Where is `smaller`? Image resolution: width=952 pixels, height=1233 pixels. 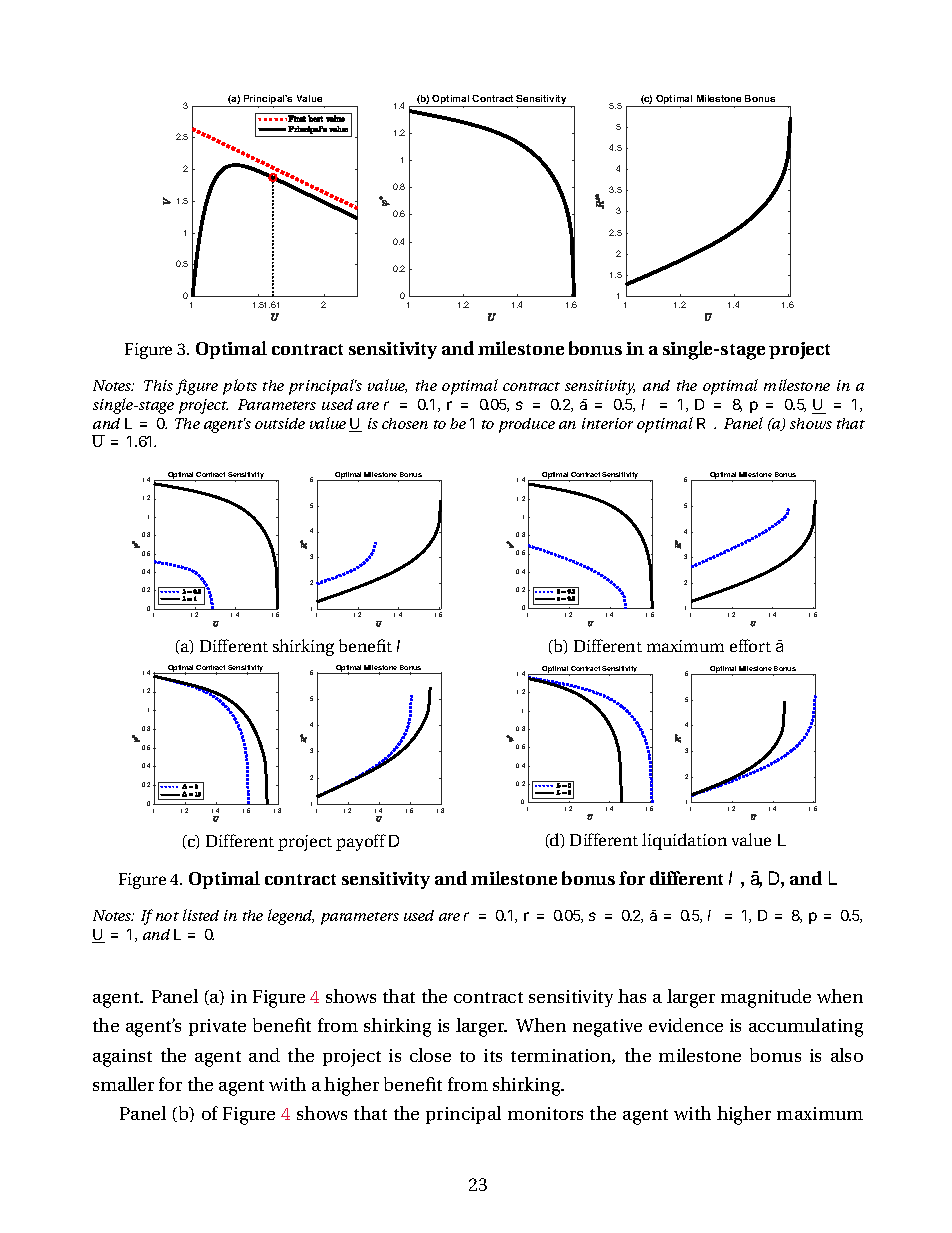 smaller is located at coordinates (123, 1084).
